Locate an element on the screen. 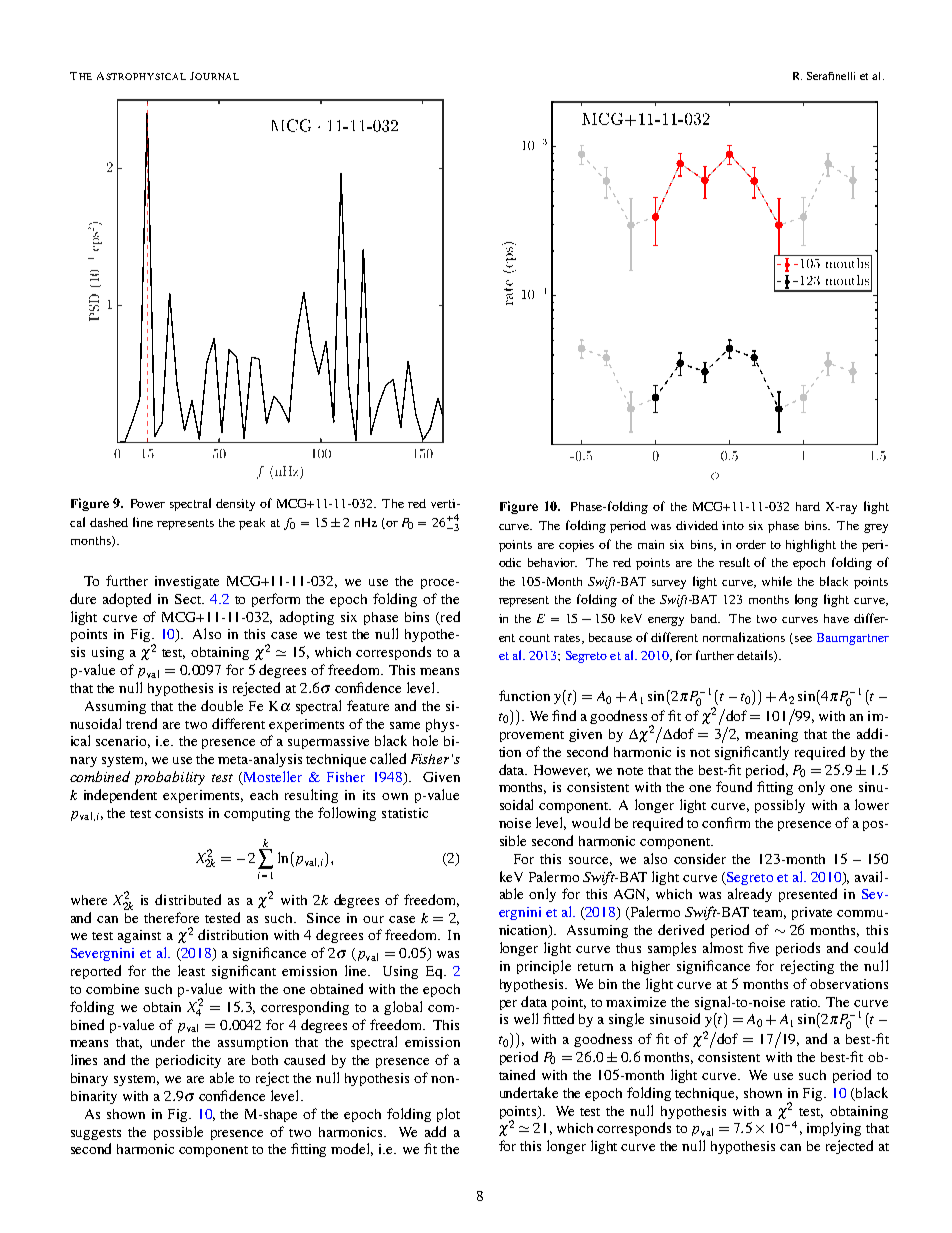 This screenshot has height=1233, width=952. suggests is located at coordinates (96, 1134).
